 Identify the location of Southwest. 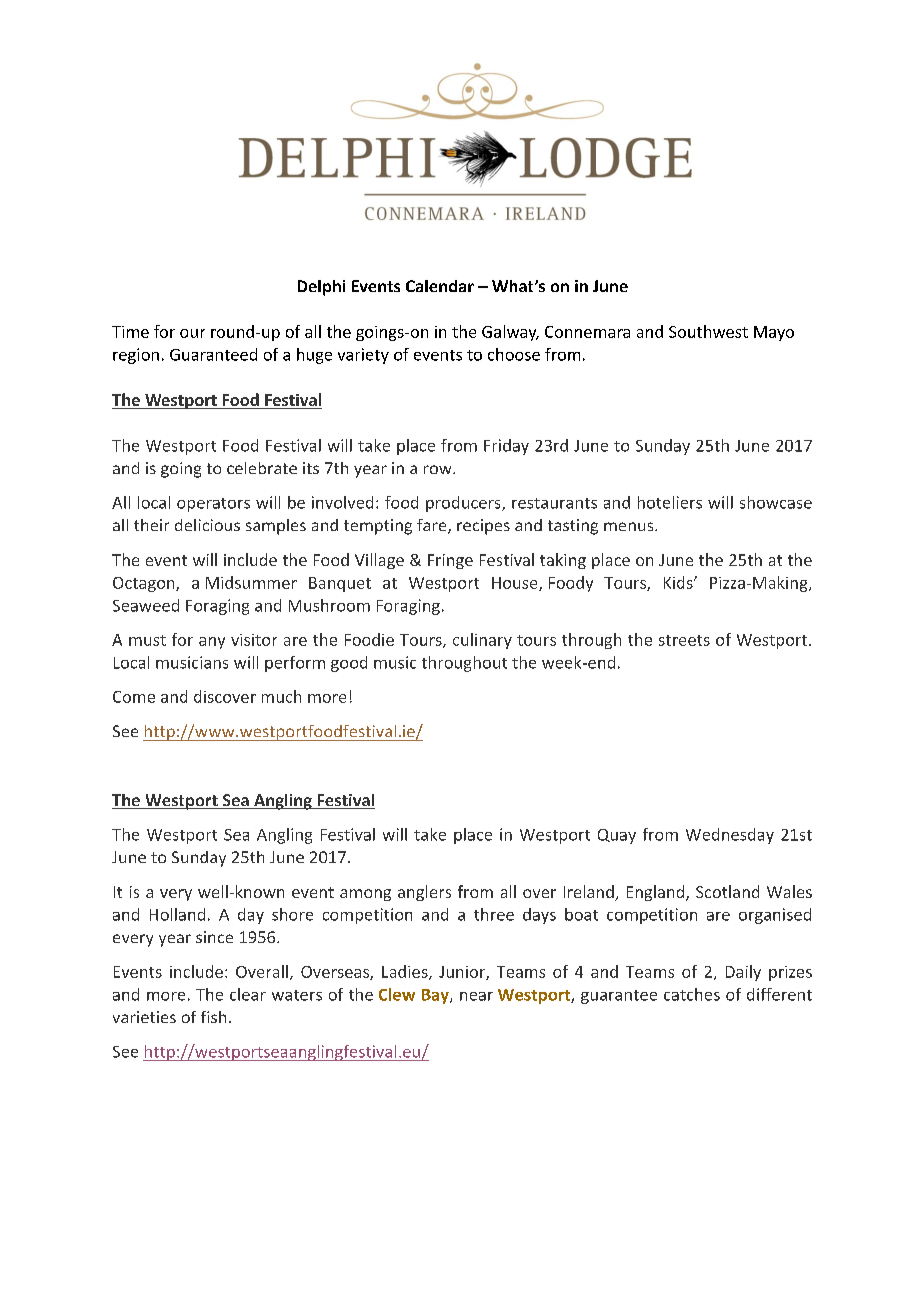
(708, 331).
